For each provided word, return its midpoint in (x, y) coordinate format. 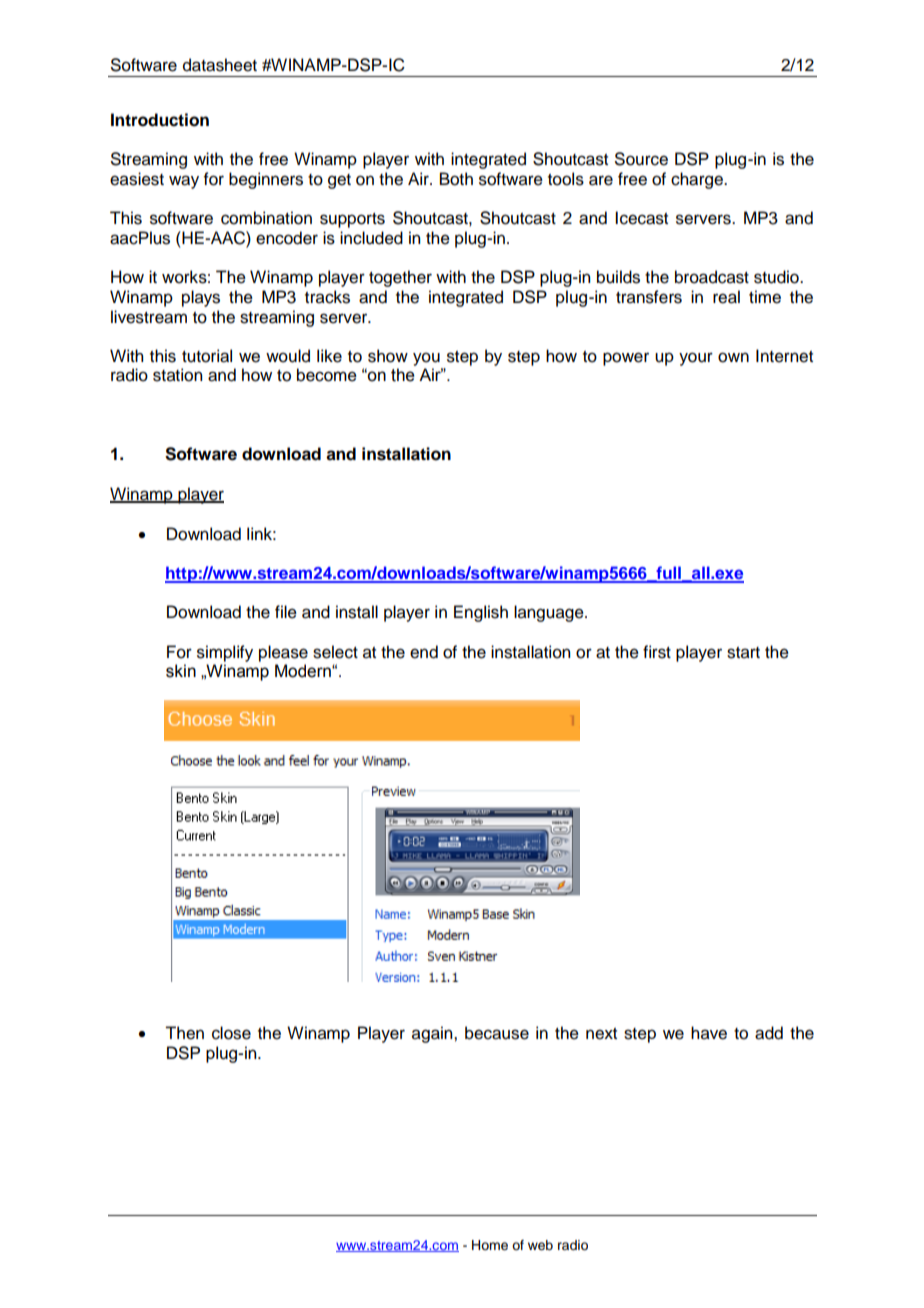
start (743, 653)
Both (456, 179)
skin (181, 671)
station (177, 375)
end (424, 652)
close (231, 1033)
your (696, 359)
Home (490, 1245)
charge (698, 180)
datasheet (220, 65)
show (388, 356)
